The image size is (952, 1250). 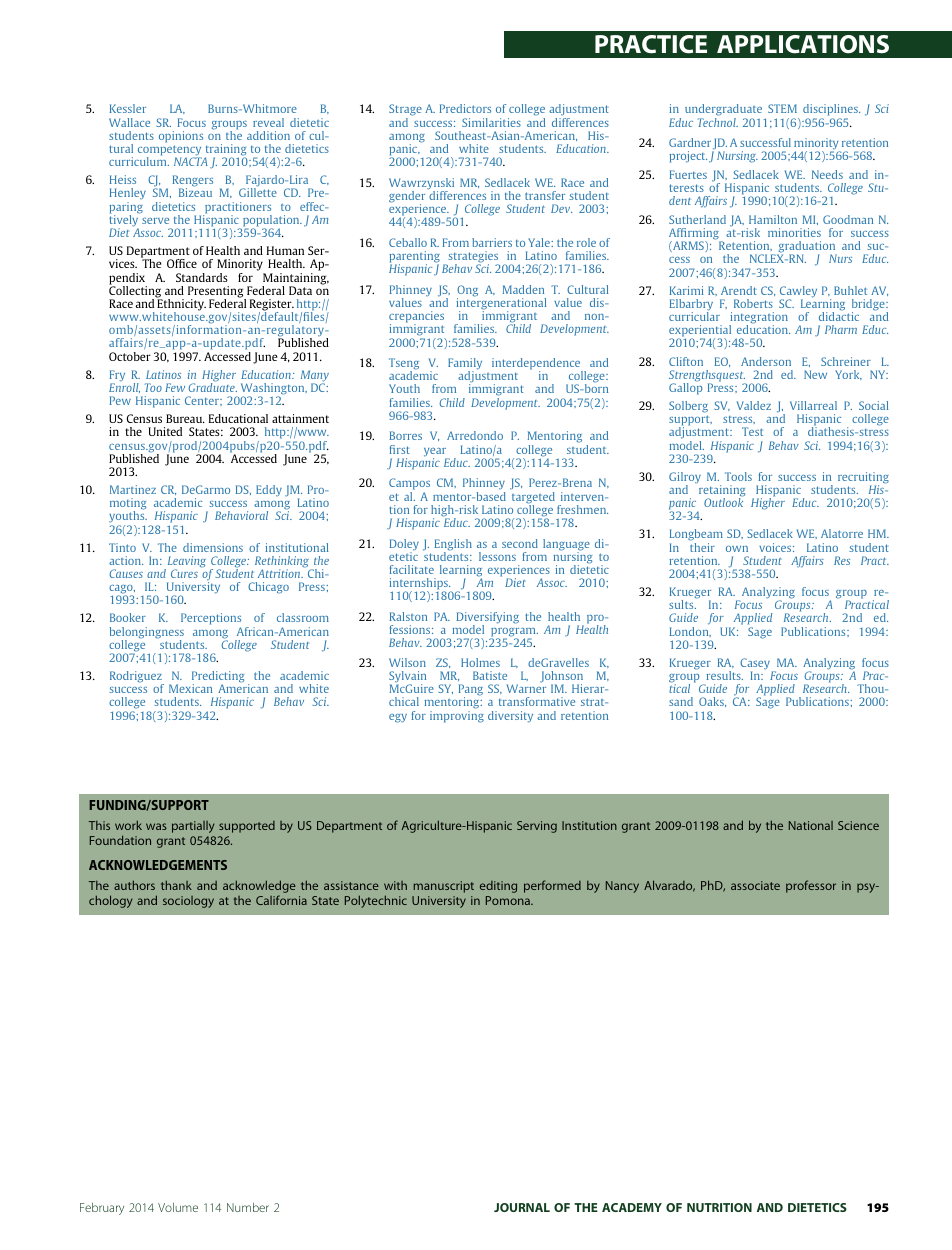 What do you see at coordinates (632, 1207) in the screenshot?
I see `ACADEMY` at bounding box center [632, 1207].
